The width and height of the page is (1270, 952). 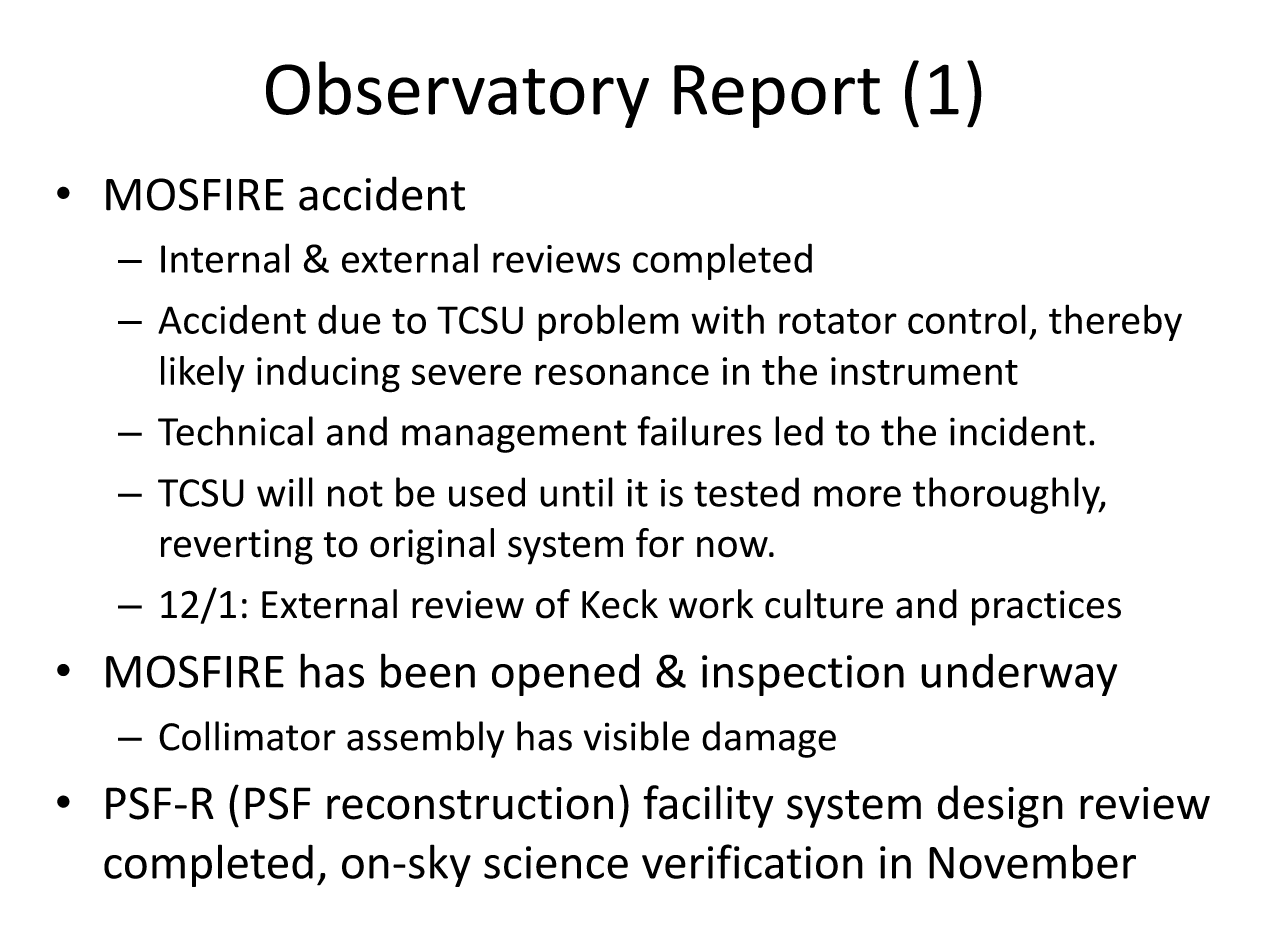 I want to click on control, so click(x=967, y=319).
